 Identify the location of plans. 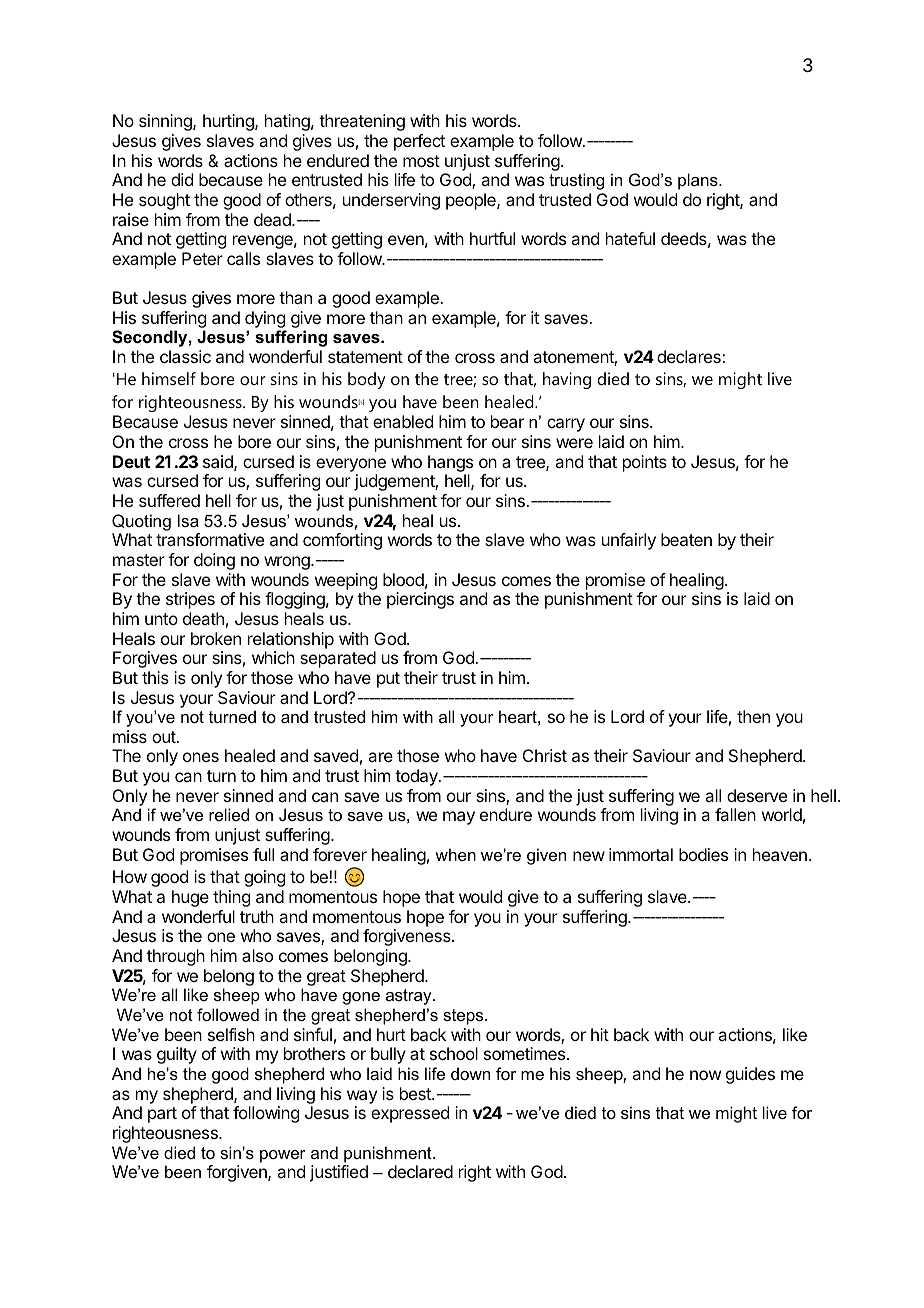
(699, 181).
